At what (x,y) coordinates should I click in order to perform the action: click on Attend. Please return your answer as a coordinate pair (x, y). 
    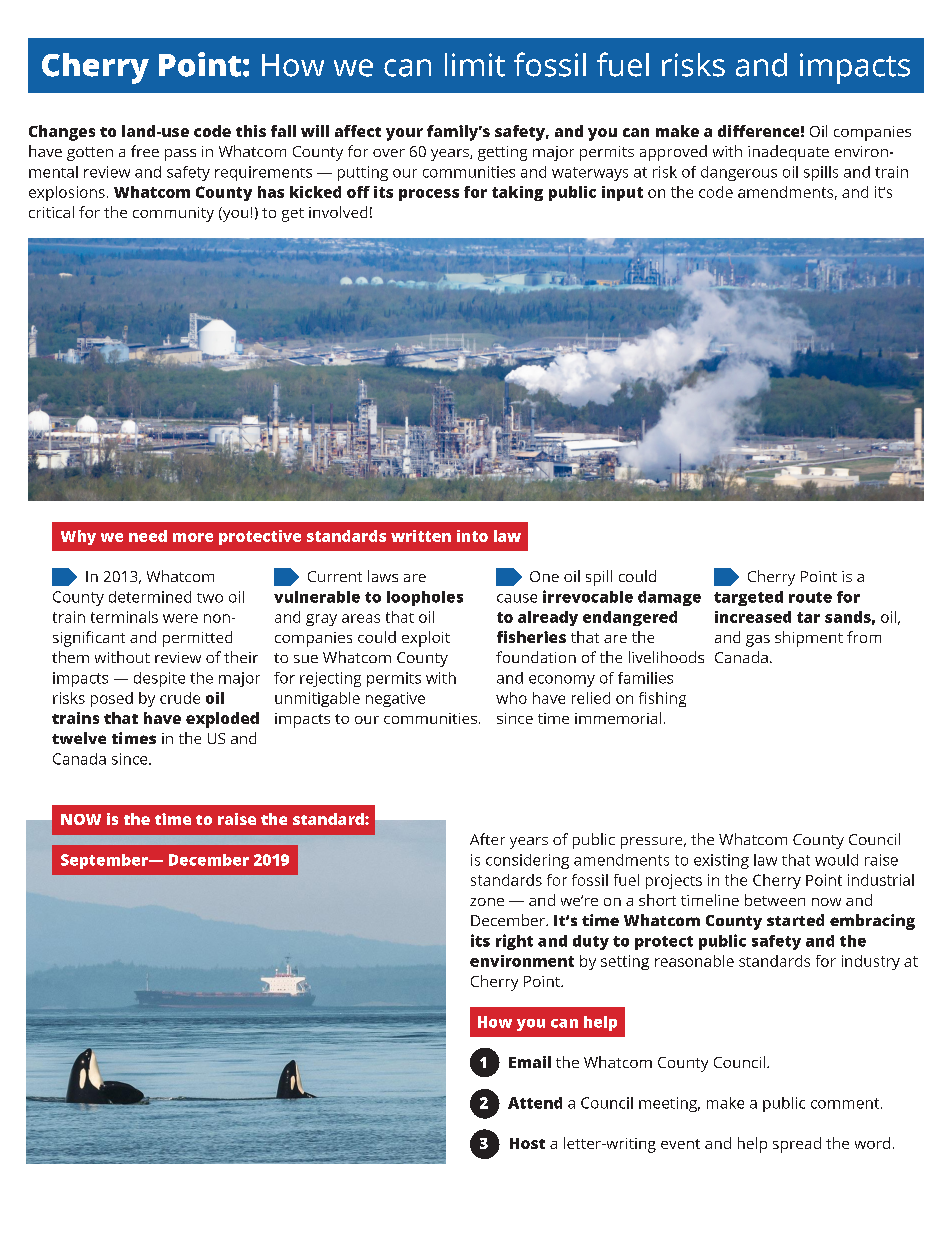
    Looking at the image, I should click on (535, 1103).
